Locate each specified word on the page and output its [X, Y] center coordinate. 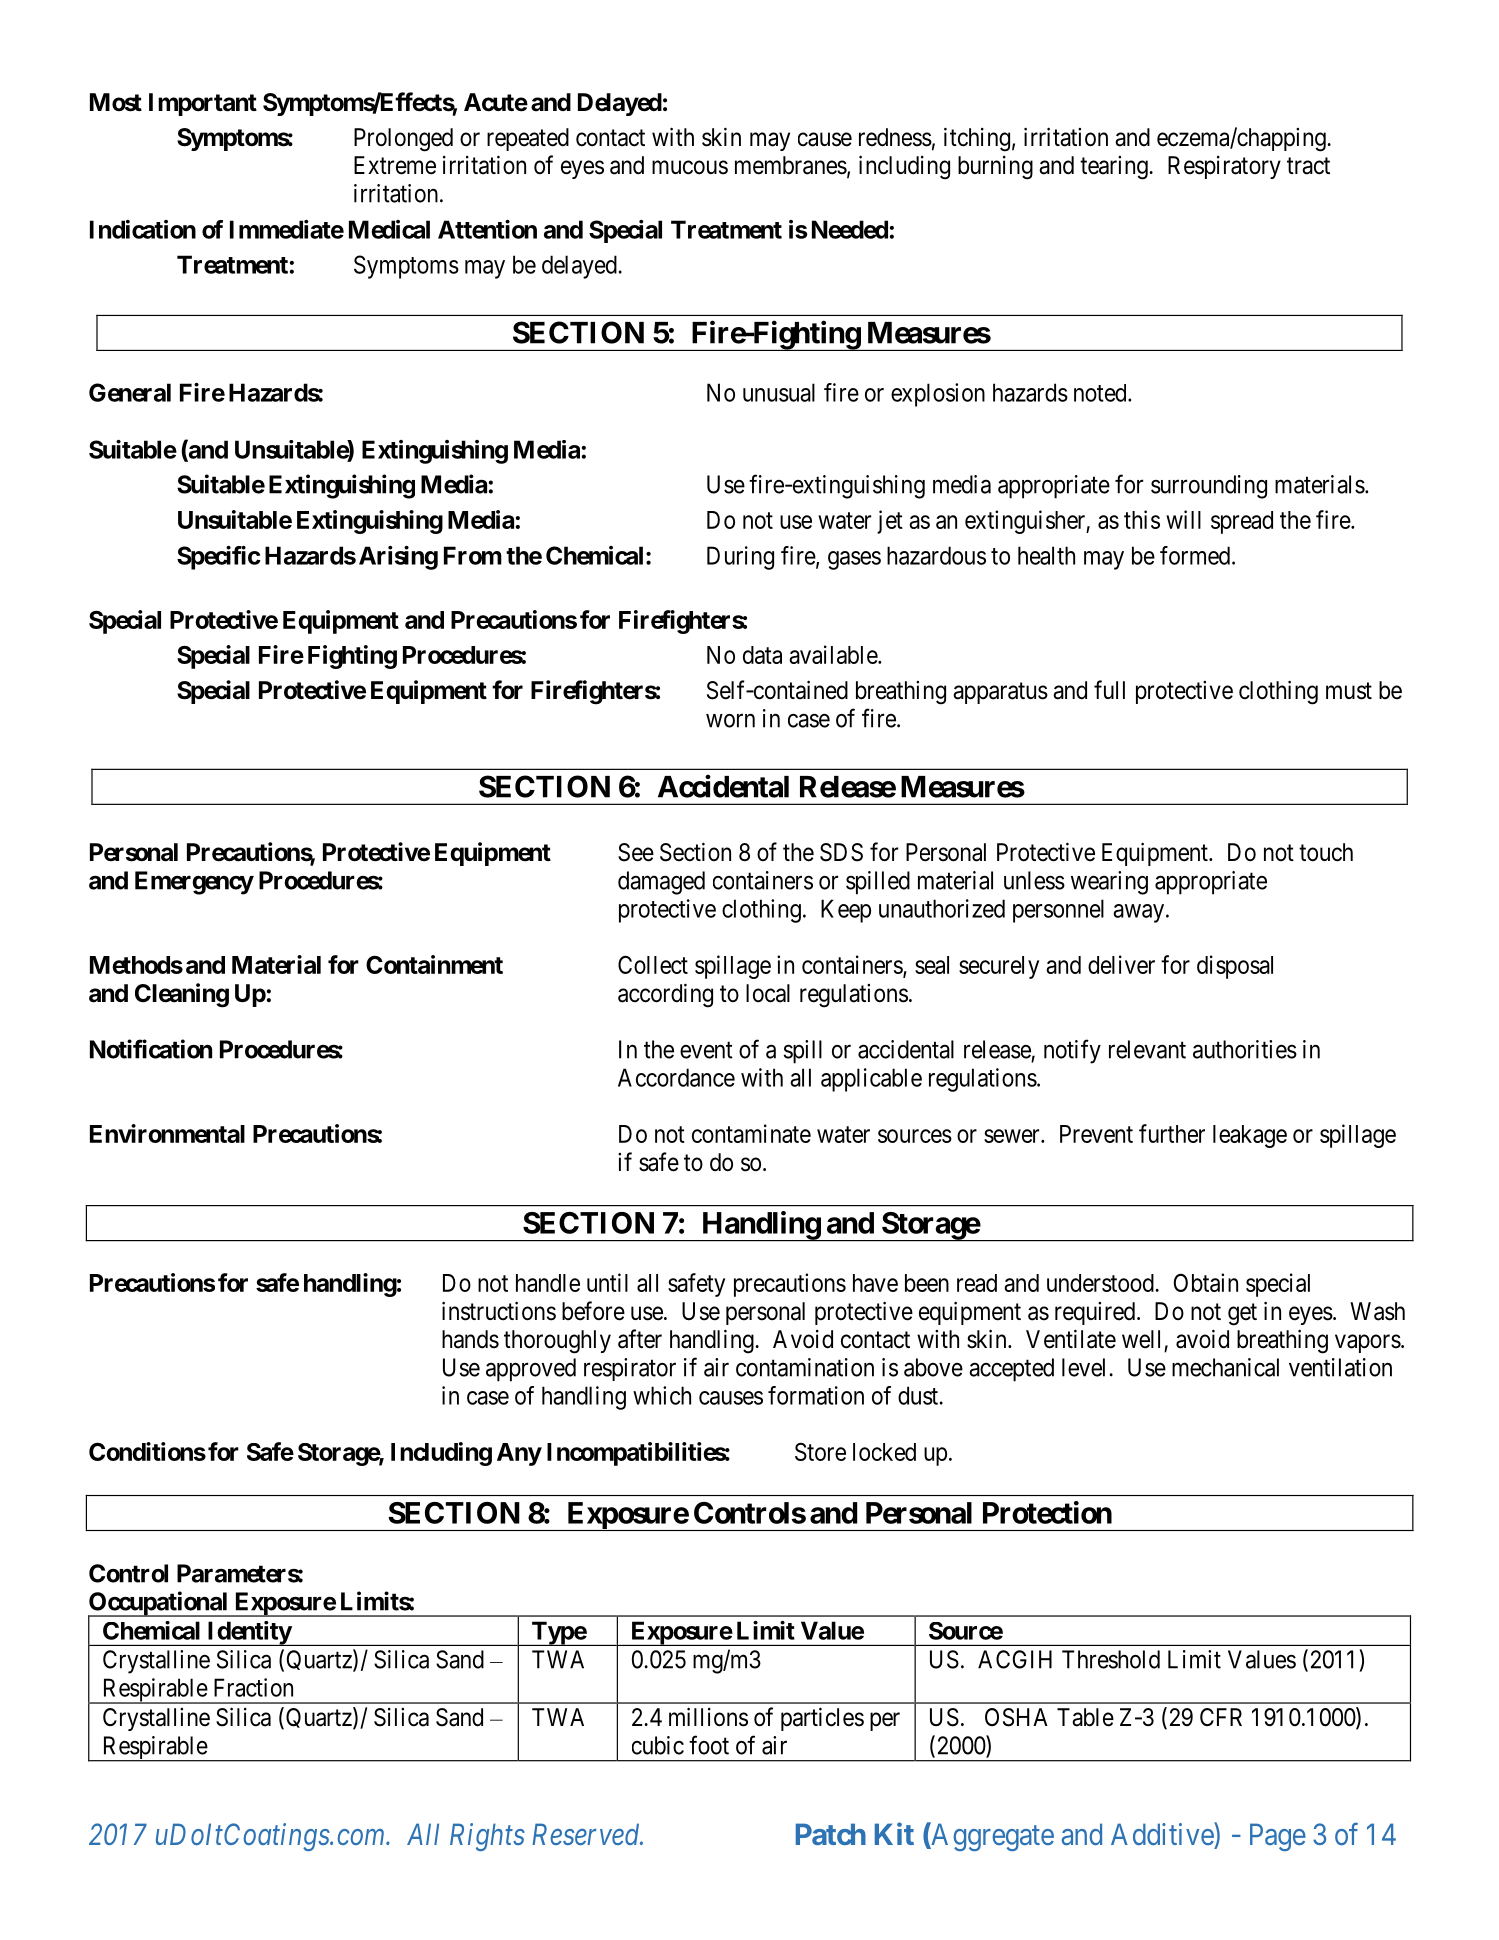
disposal [1235, 967]
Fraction [253, 1687]
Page [1278, 1837]
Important [203, 104]
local [768, 993]
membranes [791, 165]
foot [709, 1745]
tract [1308, 166]
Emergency [194, 883]
